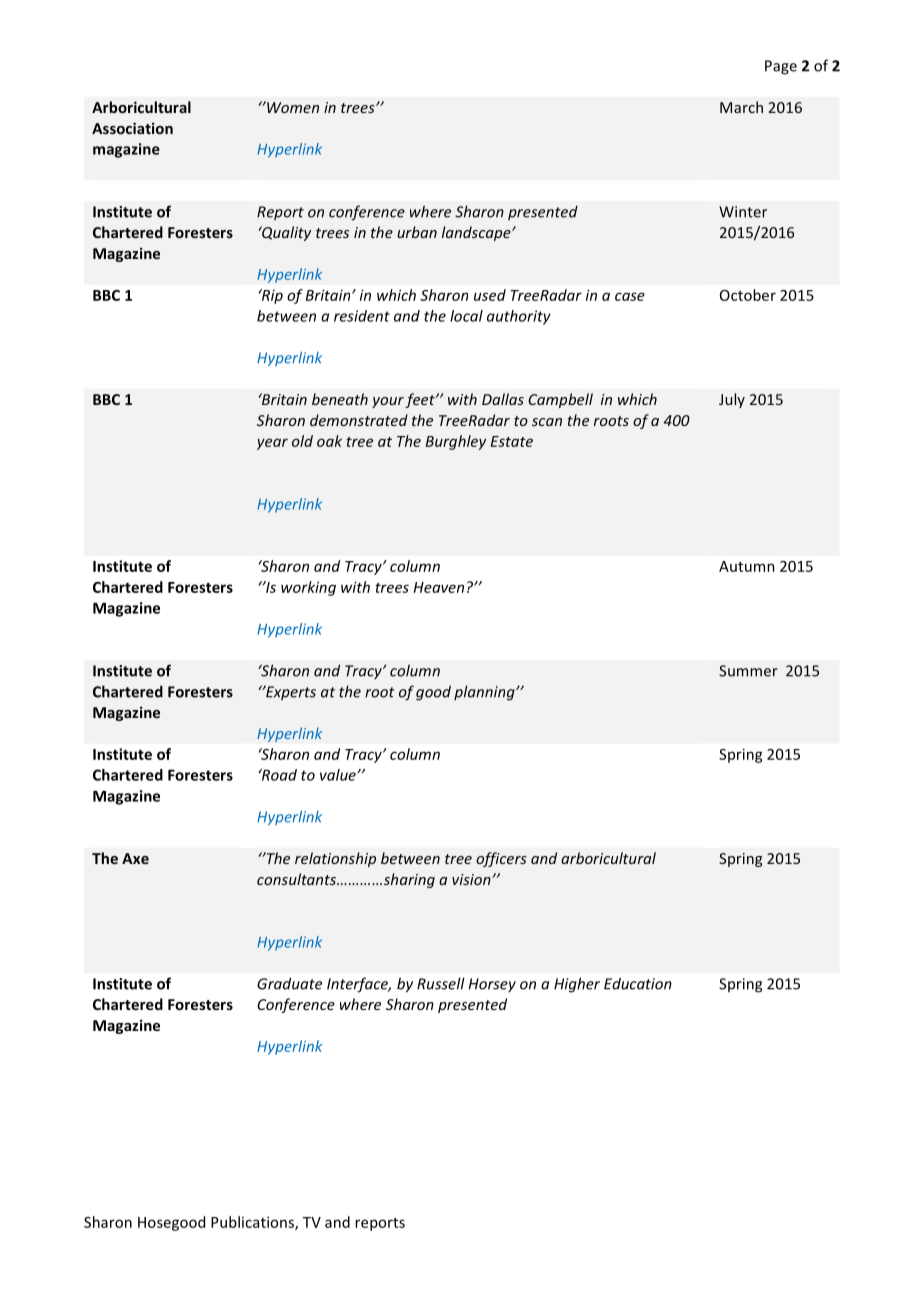  Describe the element at coordinates (472, 879) in the document. I see `vision` at that location.
